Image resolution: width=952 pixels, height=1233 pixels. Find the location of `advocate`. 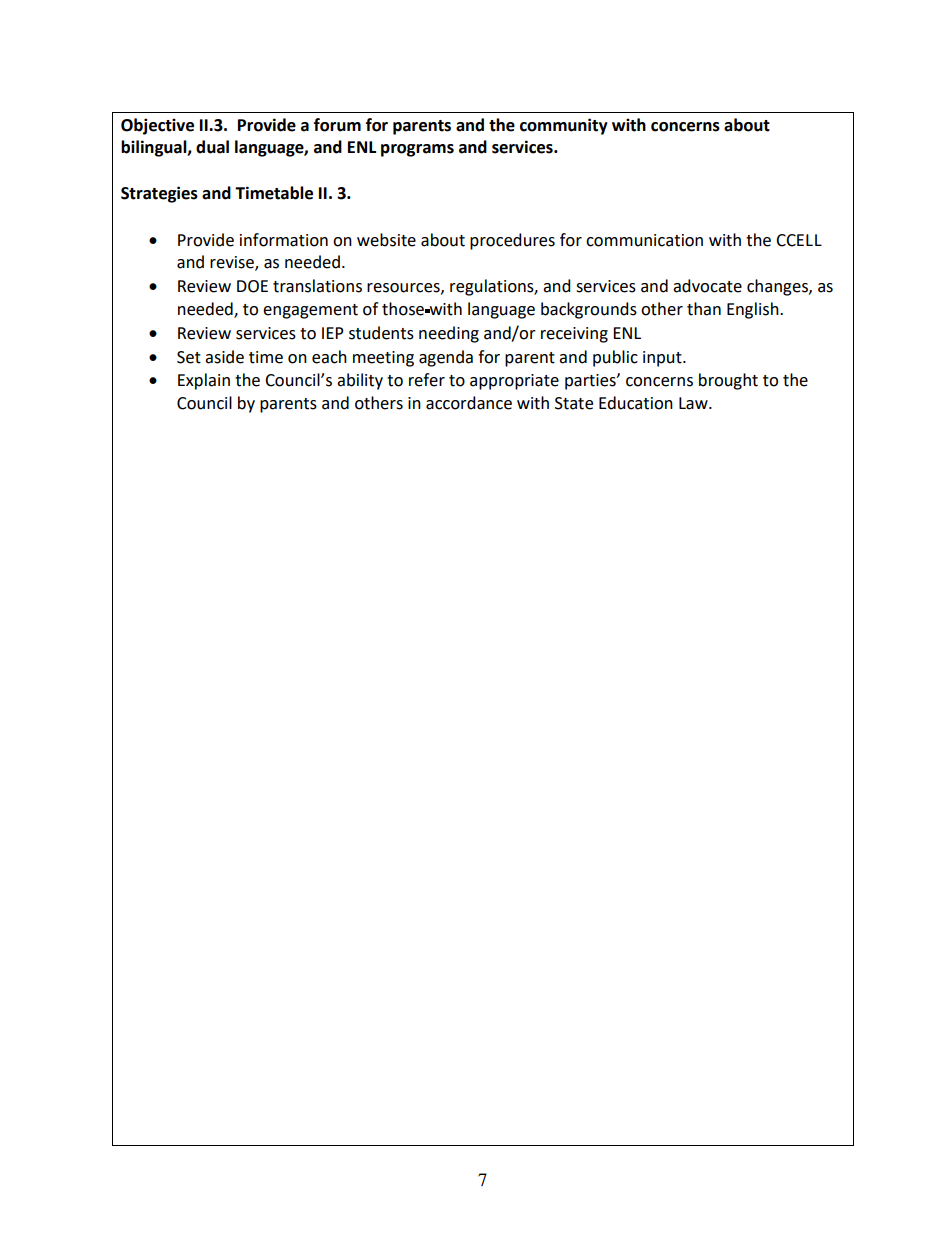

advocate is located at coordinates (707, 286).
